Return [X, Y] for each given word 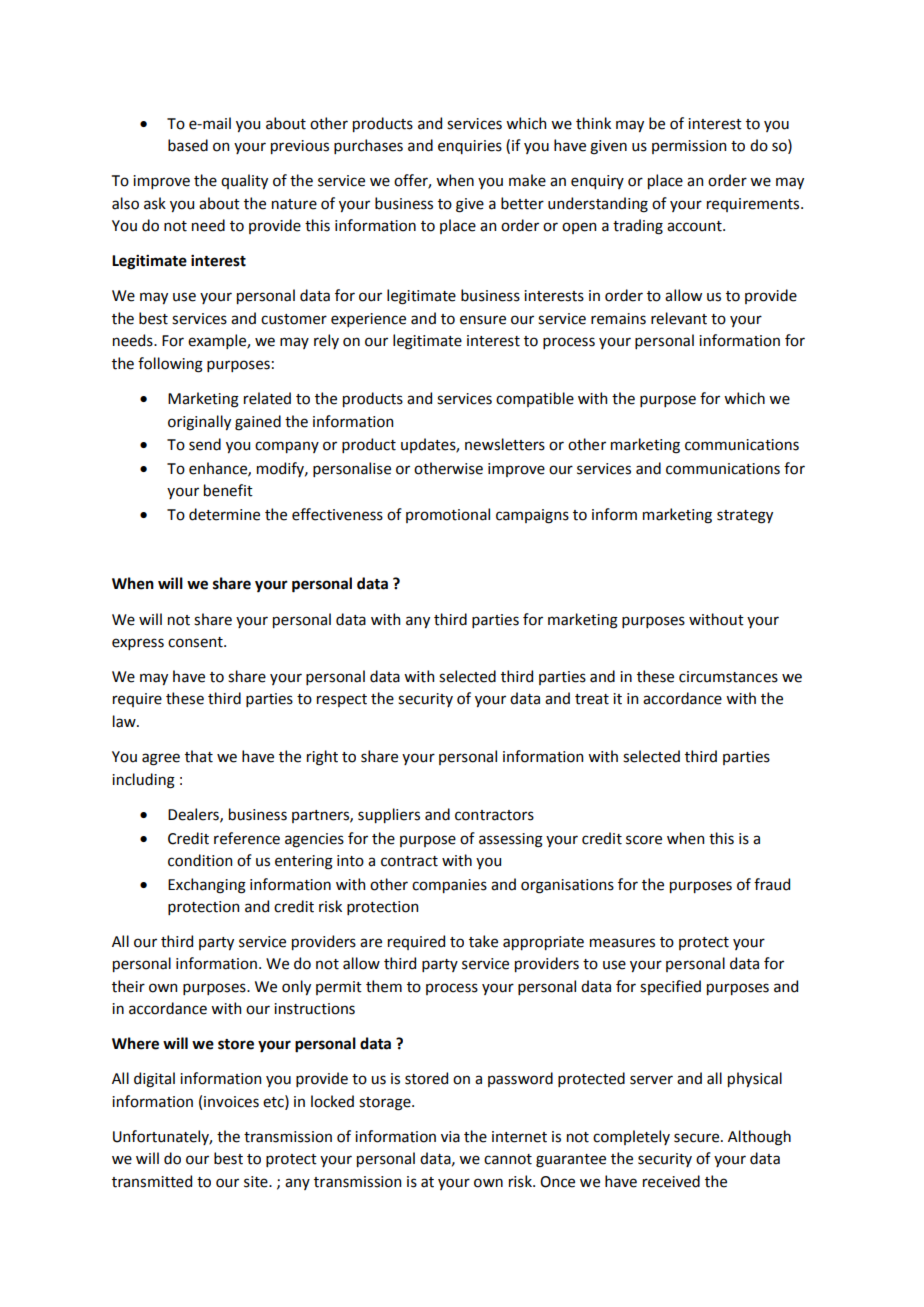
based [188, 145]
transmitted [152, 1181]
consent [196, 642]
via [450, 1137]
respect [342, 700]
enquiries [470, 147]
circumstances [728, 677]
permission [689, 147]
